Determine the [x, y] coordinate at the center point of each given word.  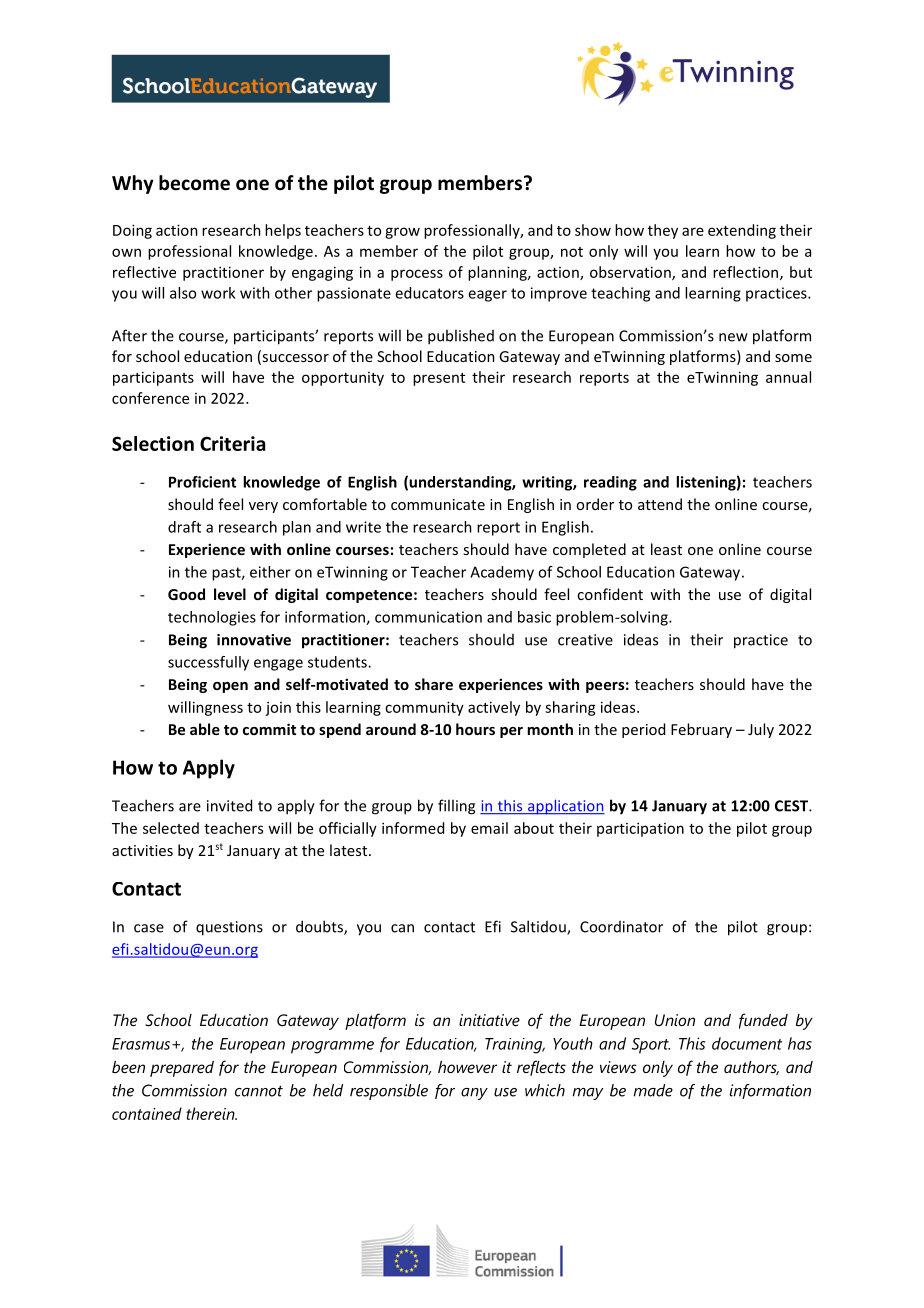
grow [402, 233]
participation [640, 829]
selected [171, 828]
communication [428, 617]
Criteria [232, 443]
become [194, 183]
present [439, 379]
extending [742, 231]
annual [788, 377]
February [701, 730]
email [489, 828]
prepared [182, 1069]
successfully [208, 663]
